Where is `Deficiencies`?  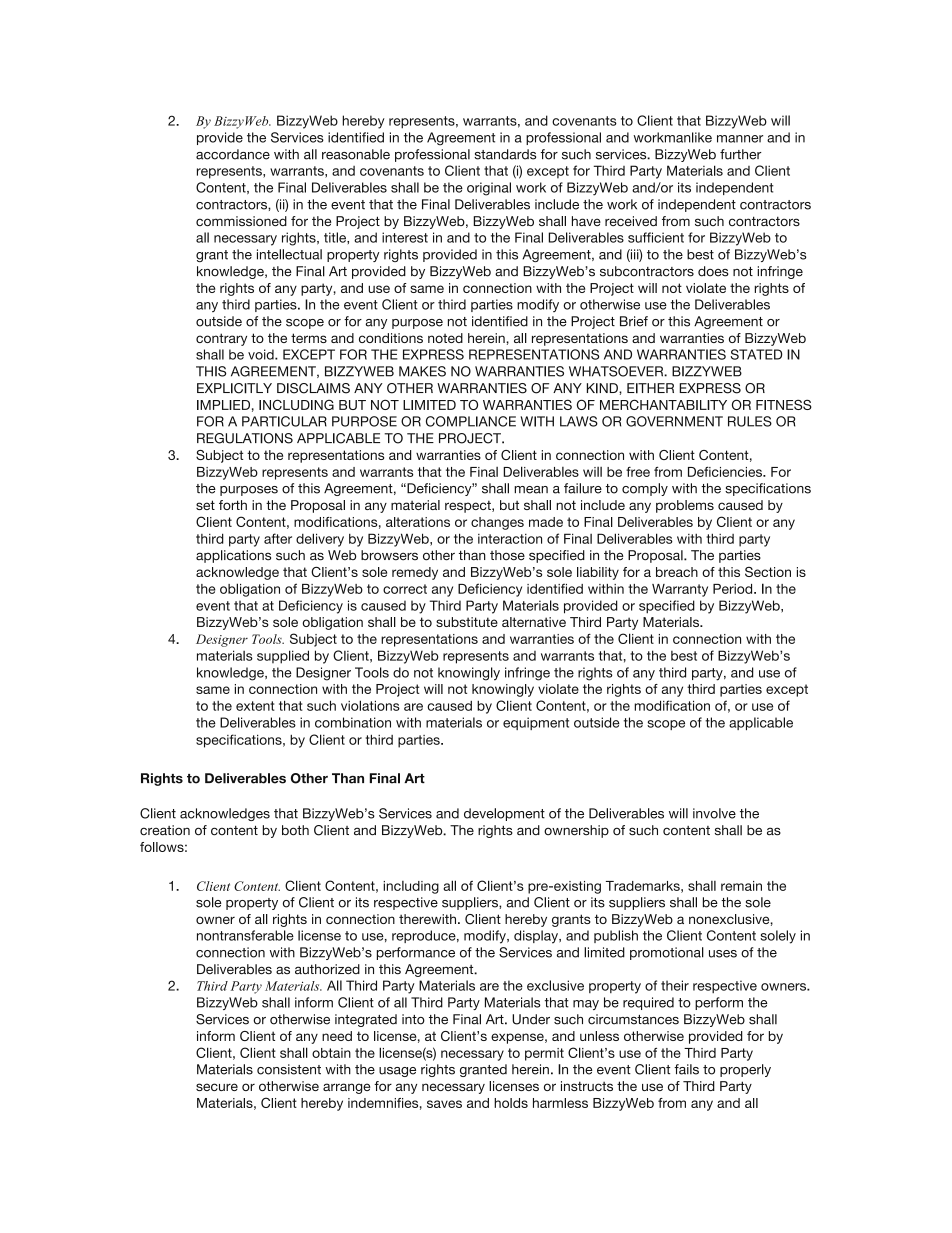
Deficiencies is located at coordinates (726, 471).
